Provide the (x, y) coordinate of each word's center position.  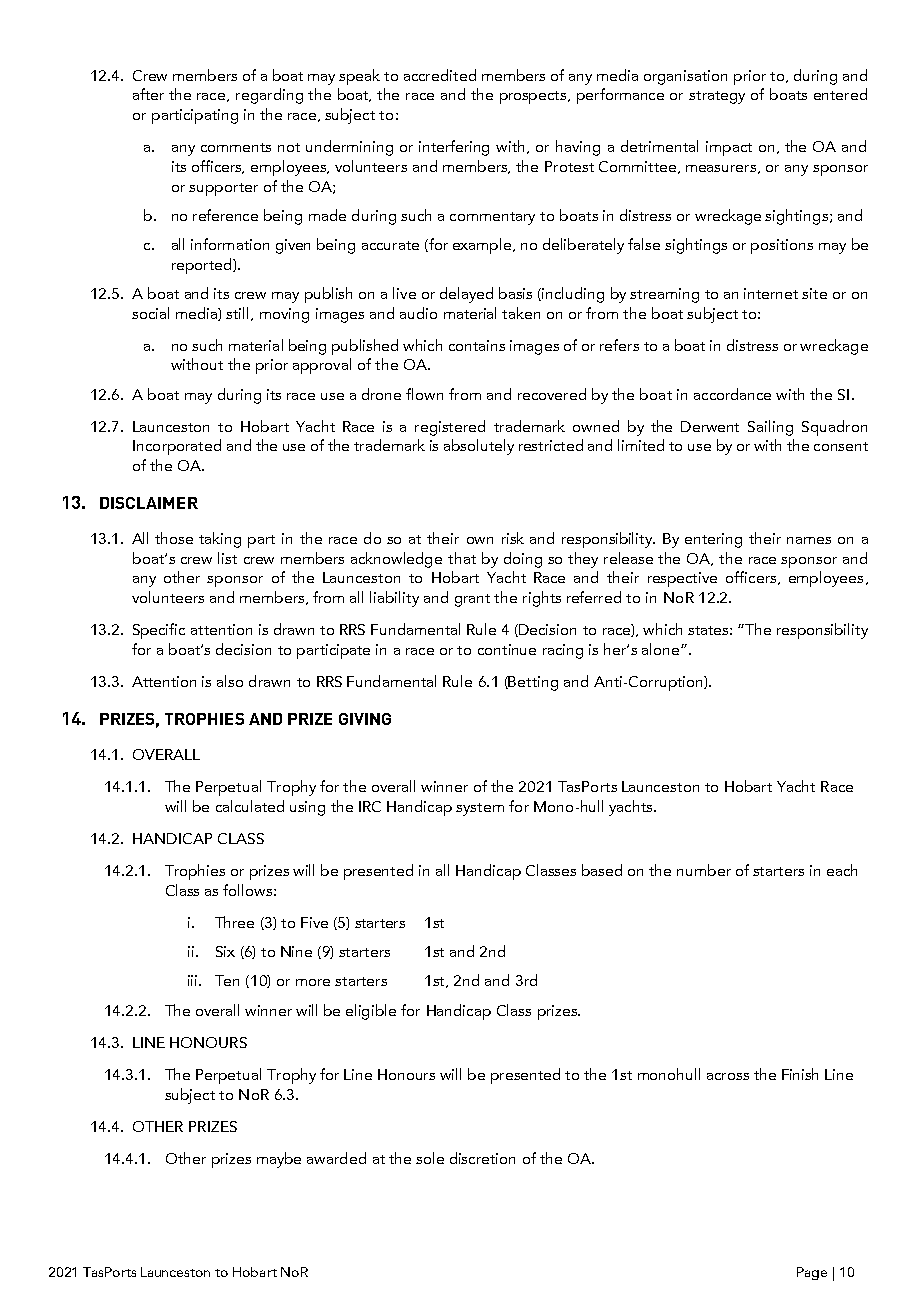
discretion (482, 1158)
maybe (279, 1160)
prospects (534, 97)
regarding (269, 96)
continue (507, 649)
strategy (717, 97)
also (230, 681)
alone (662, 649)
